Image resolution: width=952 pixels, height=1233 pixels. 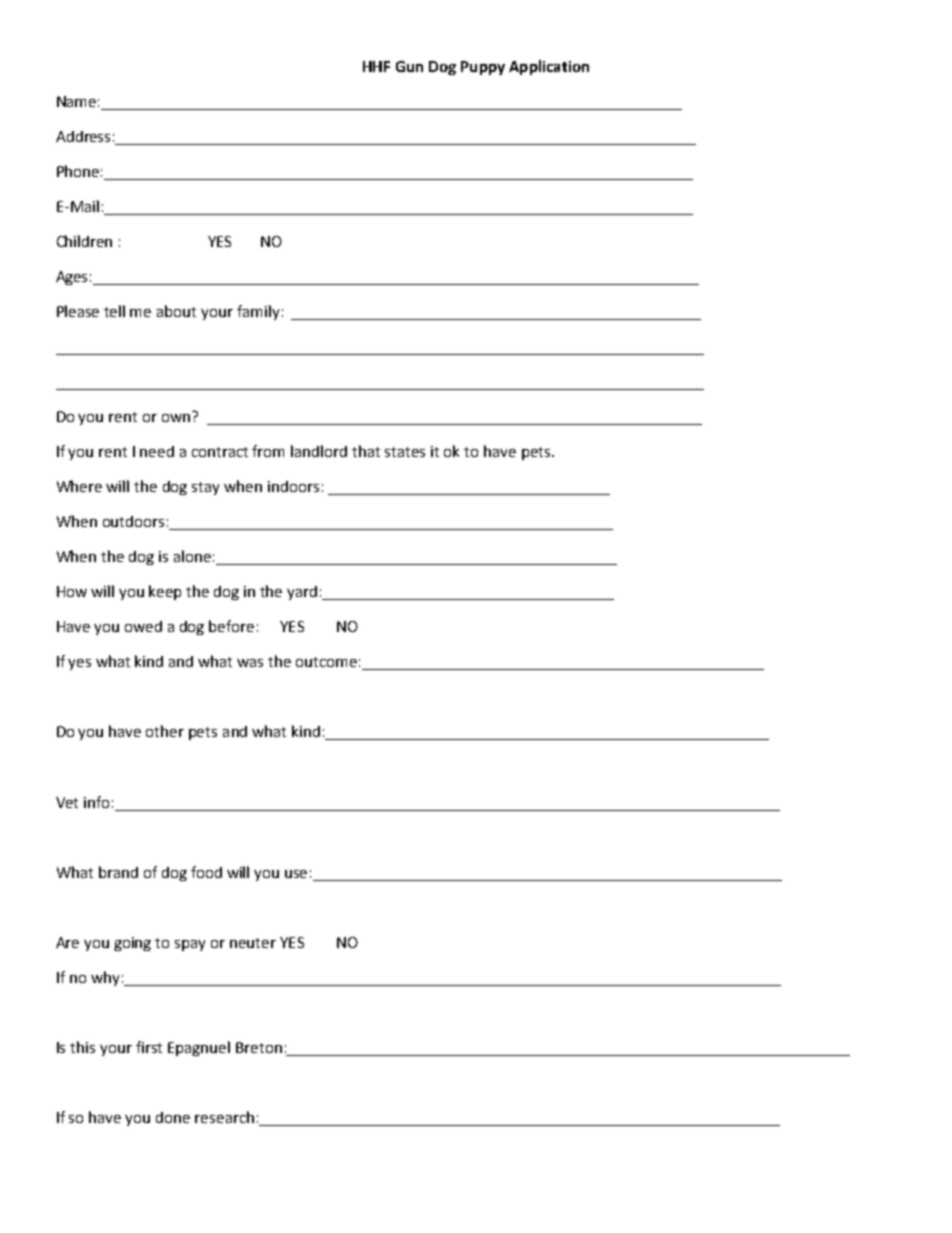 I want to click on before, so click(x=231, y=626).
